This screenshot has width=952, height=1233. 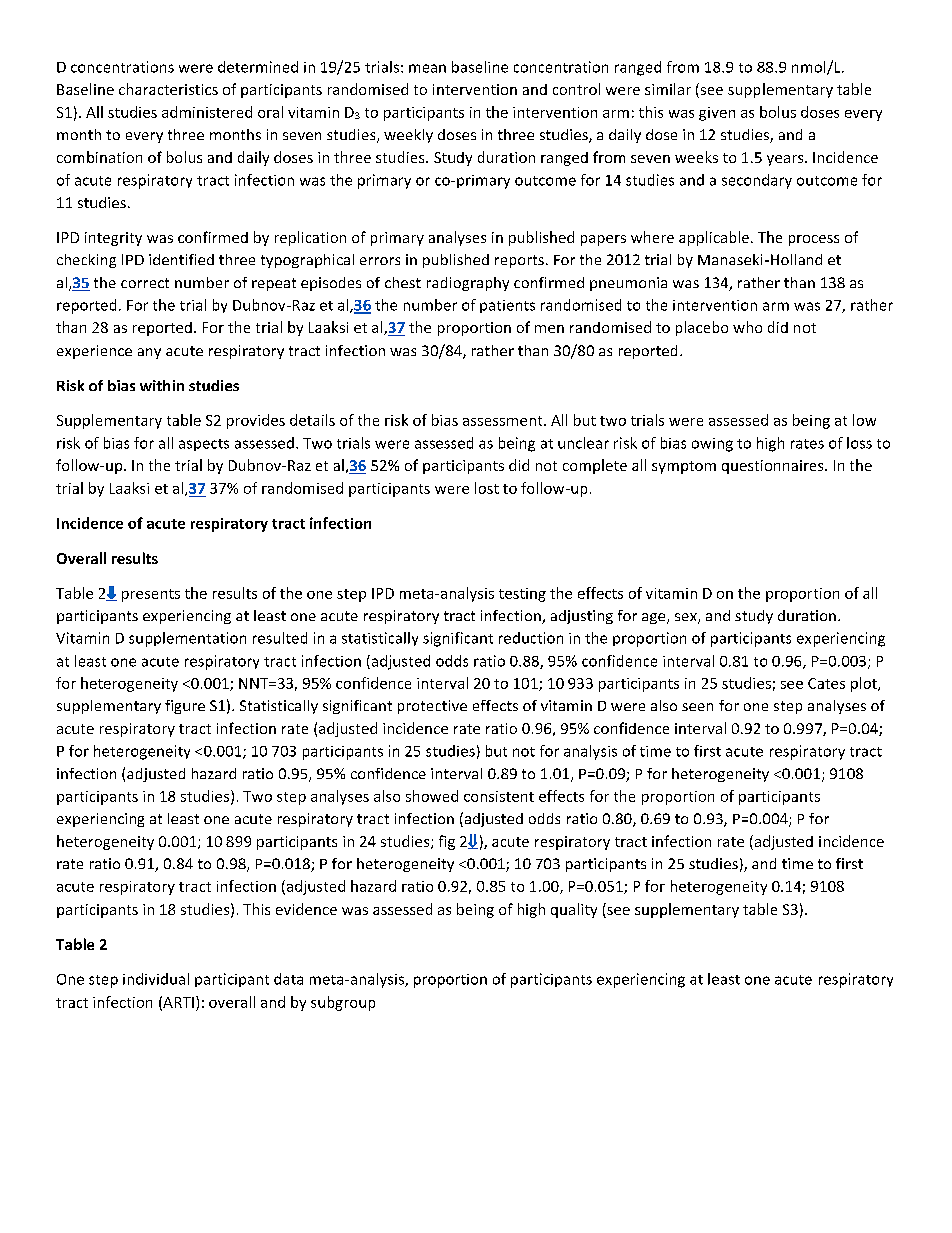 What do you see at coordinates (747, 327) in the screenshot?
I see `who` at bounding box center [747, 327].
